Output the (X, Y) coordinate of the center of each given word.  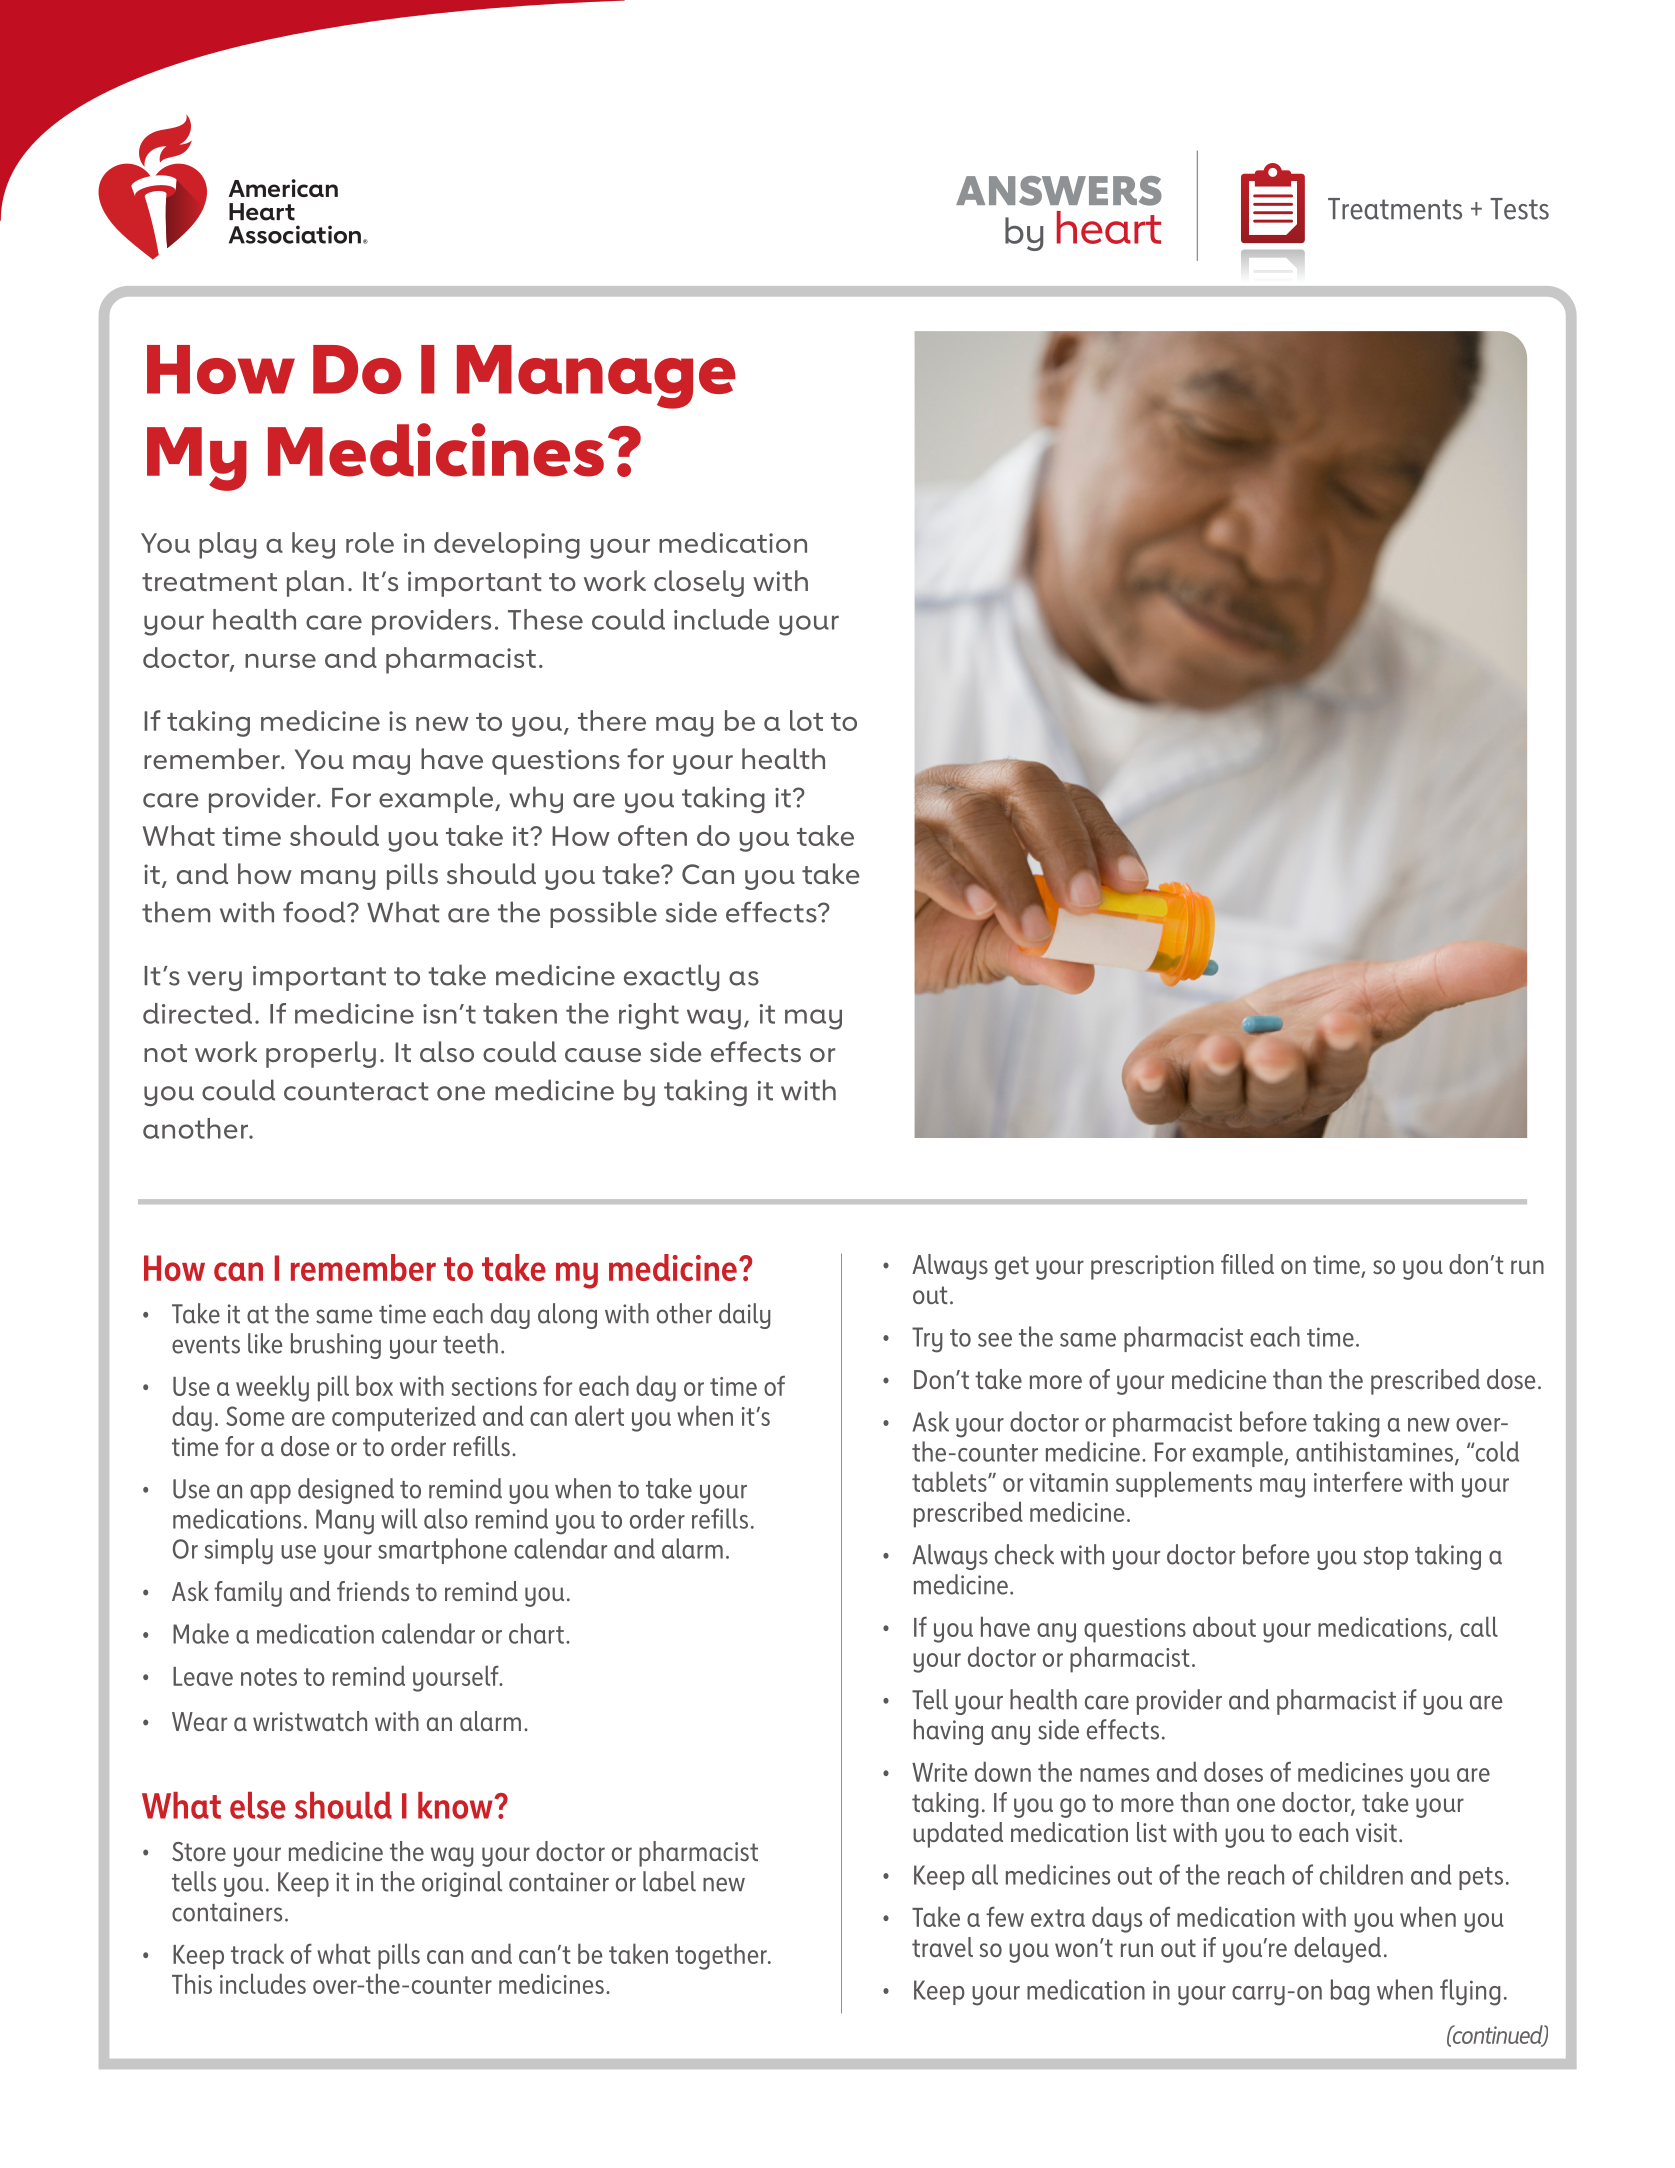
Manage (596, 377)
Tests (1519, 209)
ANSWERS (1059, 191)
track (257, 1953)
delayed (1337, 1950)
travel (942, 1947)
